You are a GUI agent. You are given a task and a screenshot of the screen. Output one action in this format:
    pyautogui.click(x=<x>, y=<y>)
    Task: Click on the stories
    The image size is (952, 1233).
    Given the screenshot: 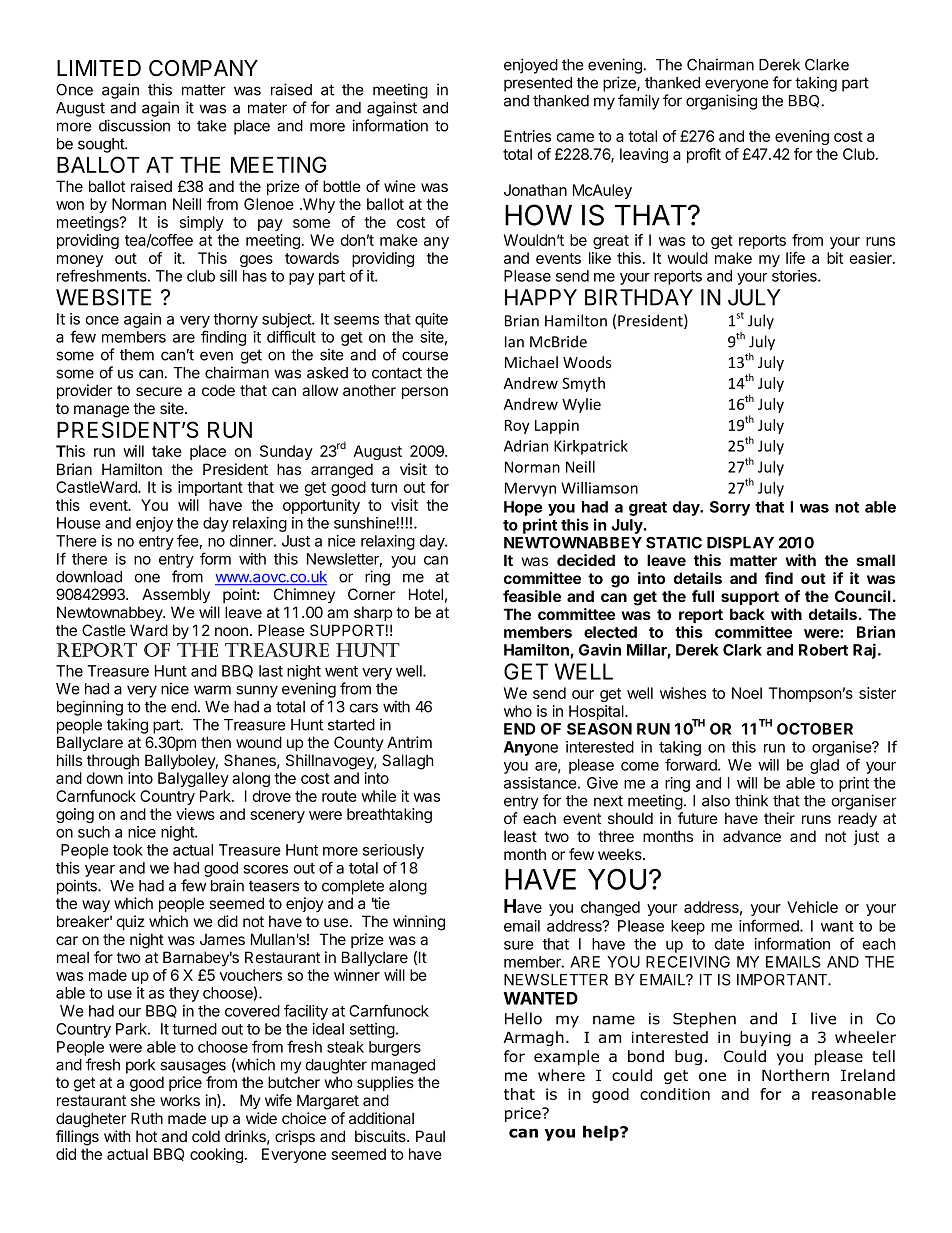 What is the action you would take?
    pyautogui.click(x=795, y=276)
